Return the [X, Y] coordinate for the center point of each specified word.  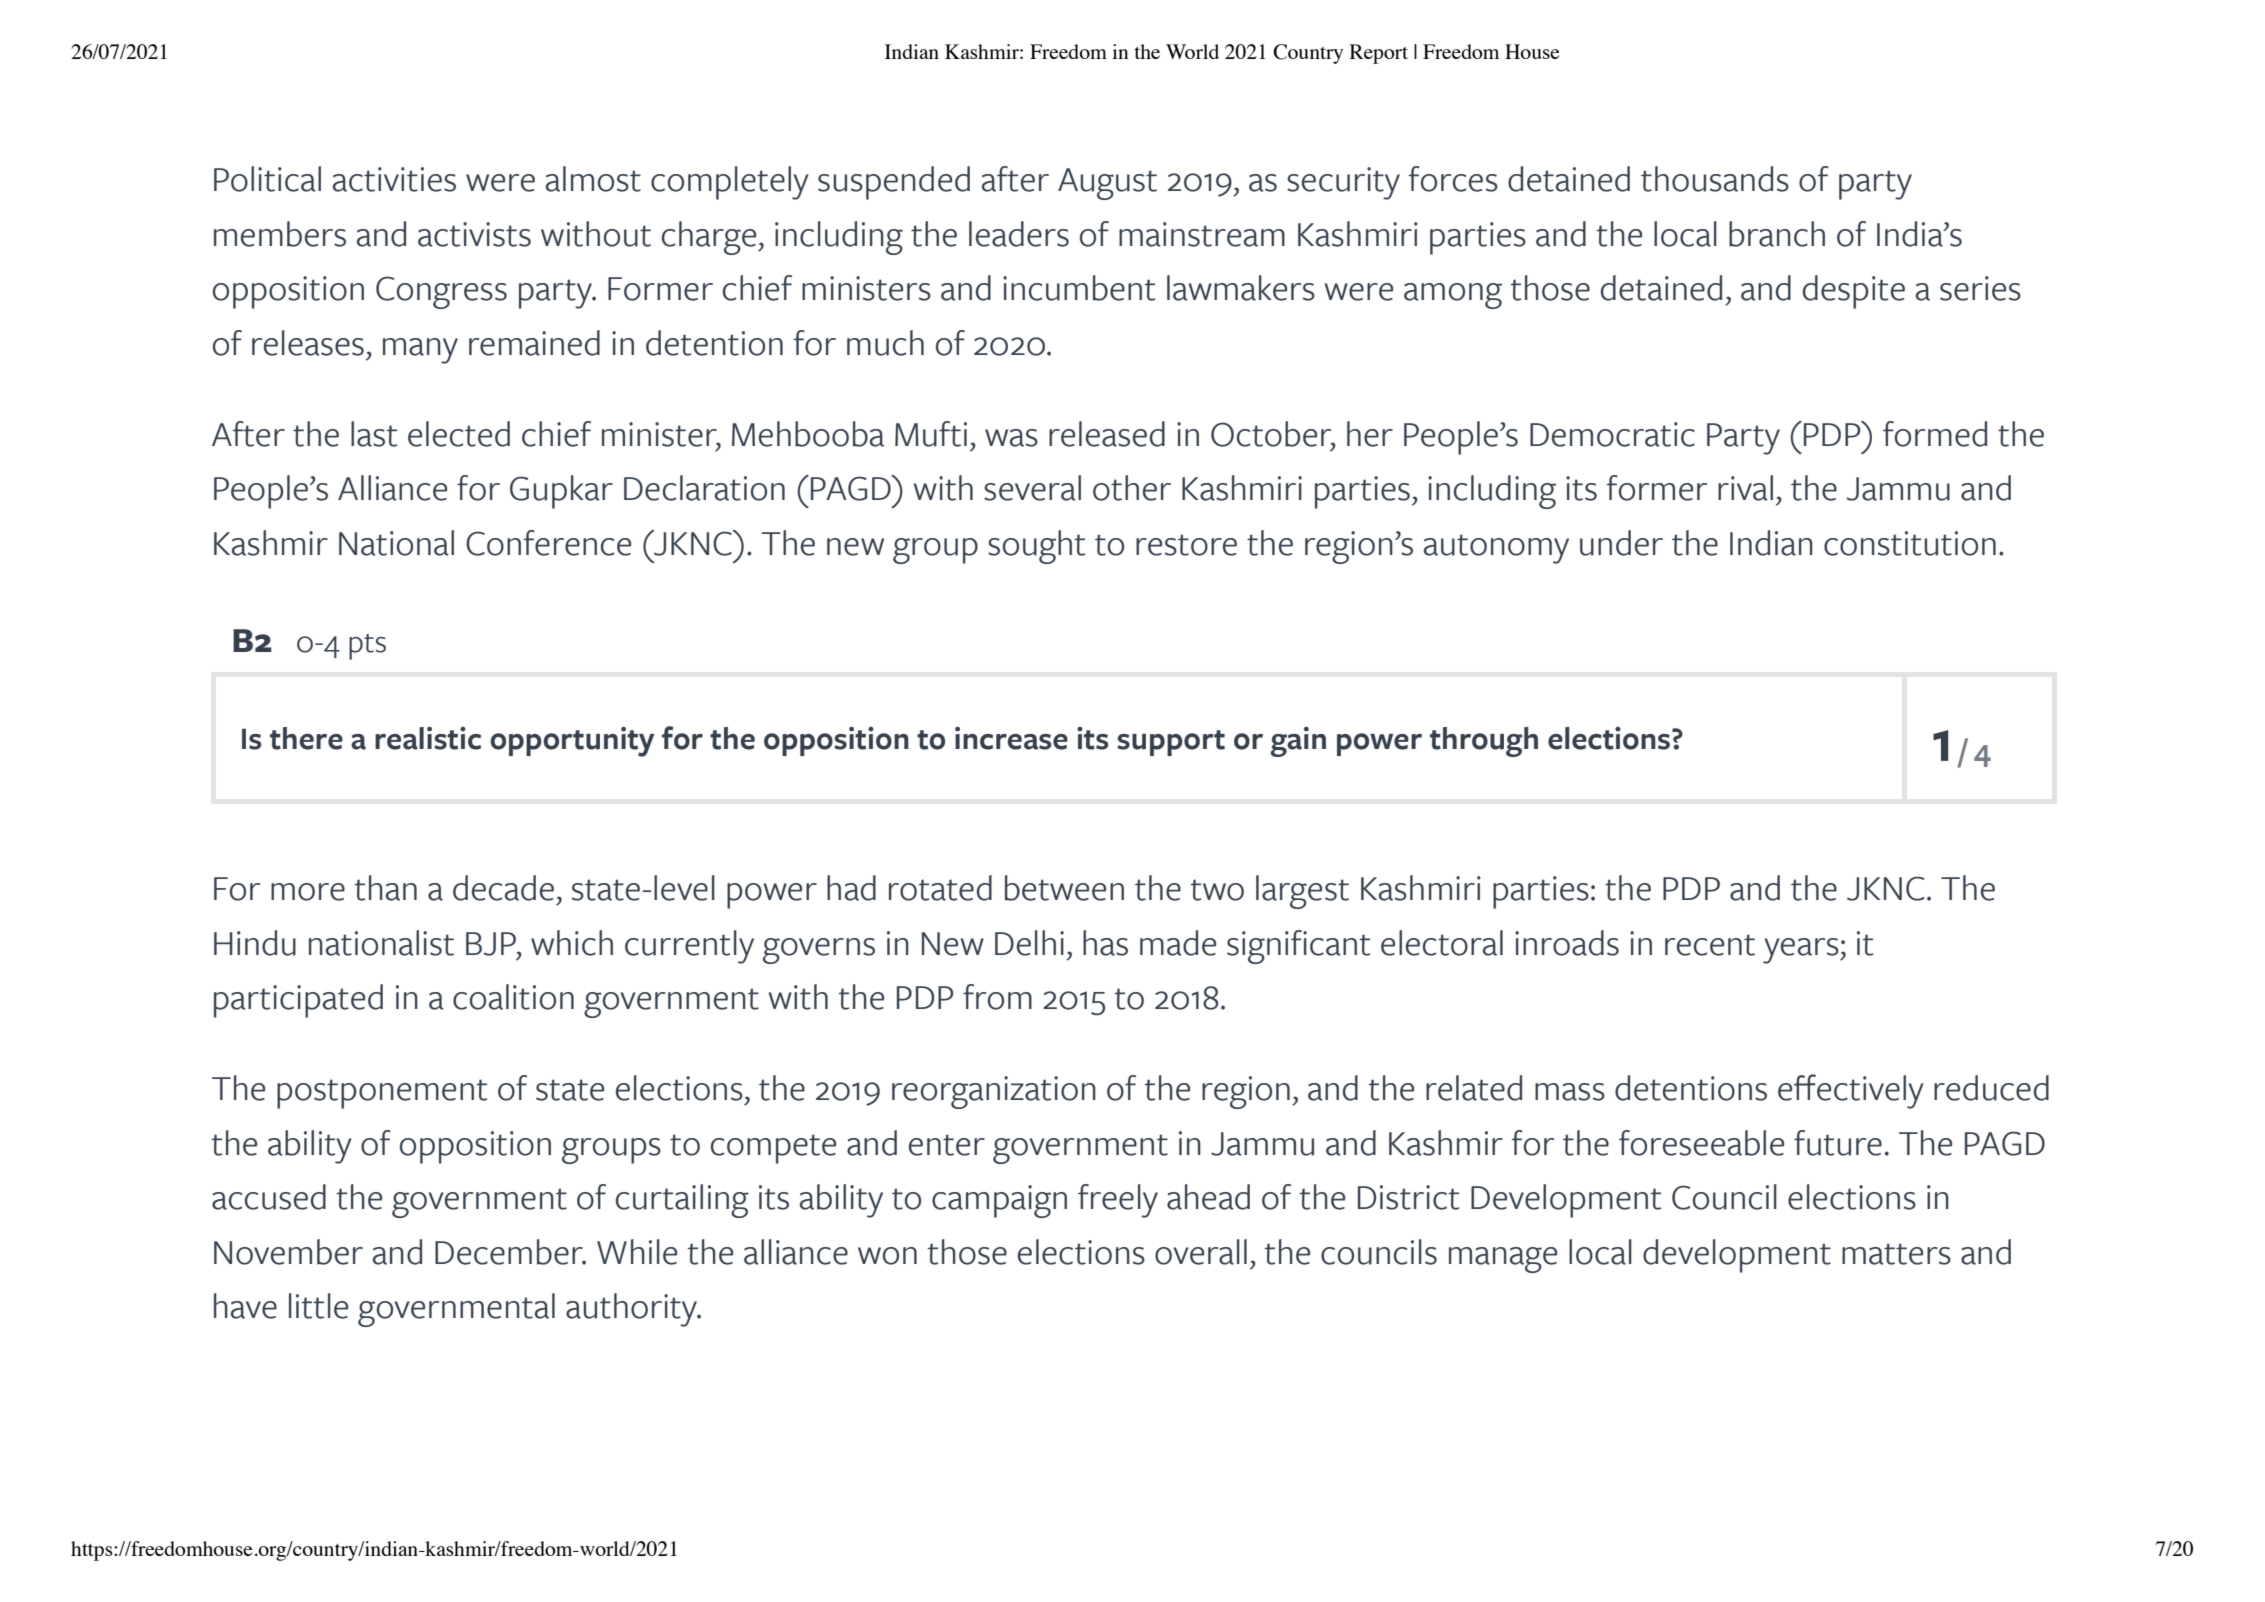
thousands [1715, 179]
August [1107, 184]
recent [1710, 945]
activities [394, 179]
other [1132, 488]
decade [503, 888]
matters [1896, 1254]
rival [1745, 488]
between [1064, 888]
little [318, 1306]
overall [1201, 1252]
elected [459, 434]
